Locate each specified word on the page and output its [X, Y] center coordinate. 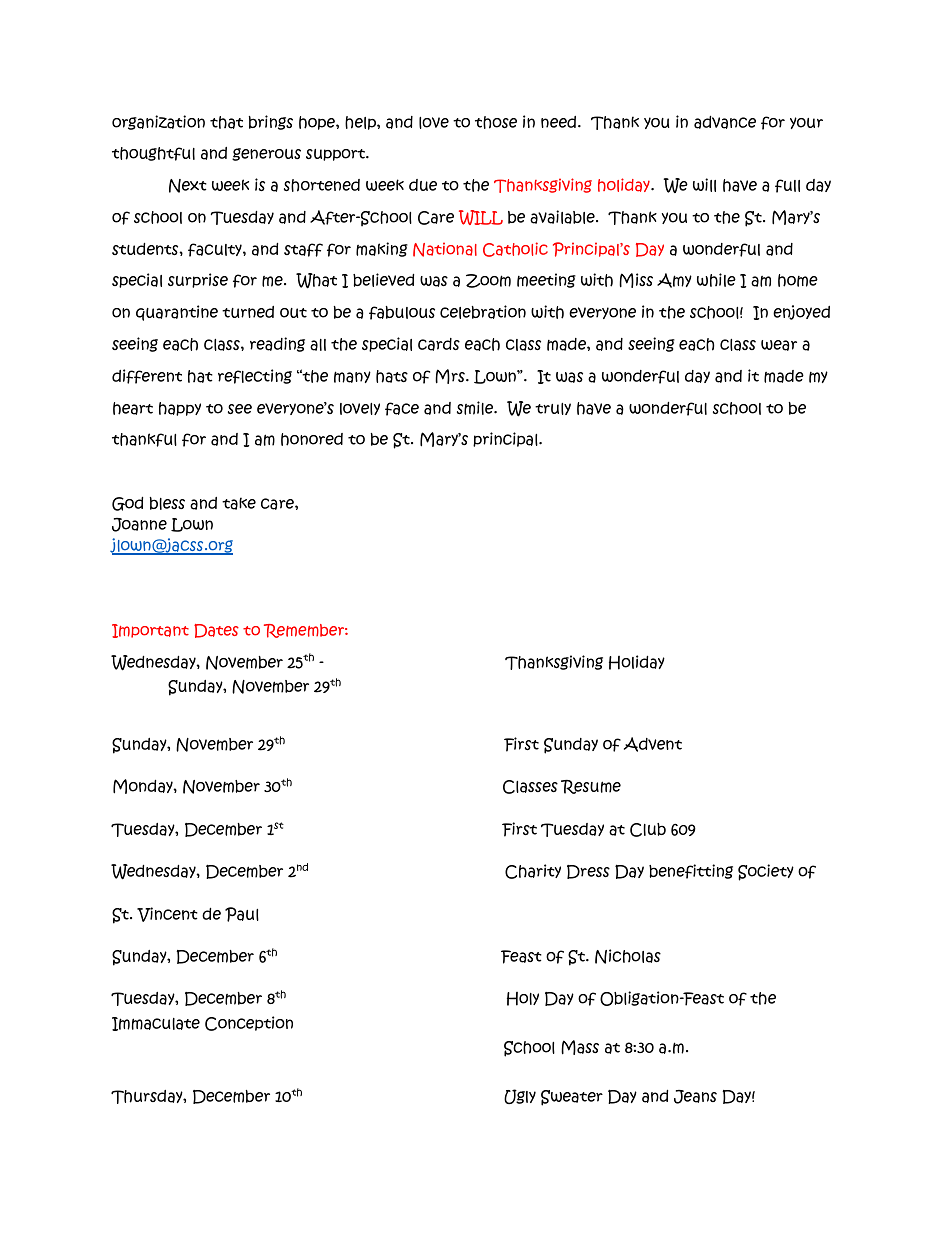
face [402, 409]
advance [725, 122]
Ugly [520, 1096]
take [239, 503]
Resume [591, 787]
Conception [249, 1023]
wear [779, 345]
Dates [216, 631]
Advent [653, 744]
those [496, 122]
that [226, 122]
